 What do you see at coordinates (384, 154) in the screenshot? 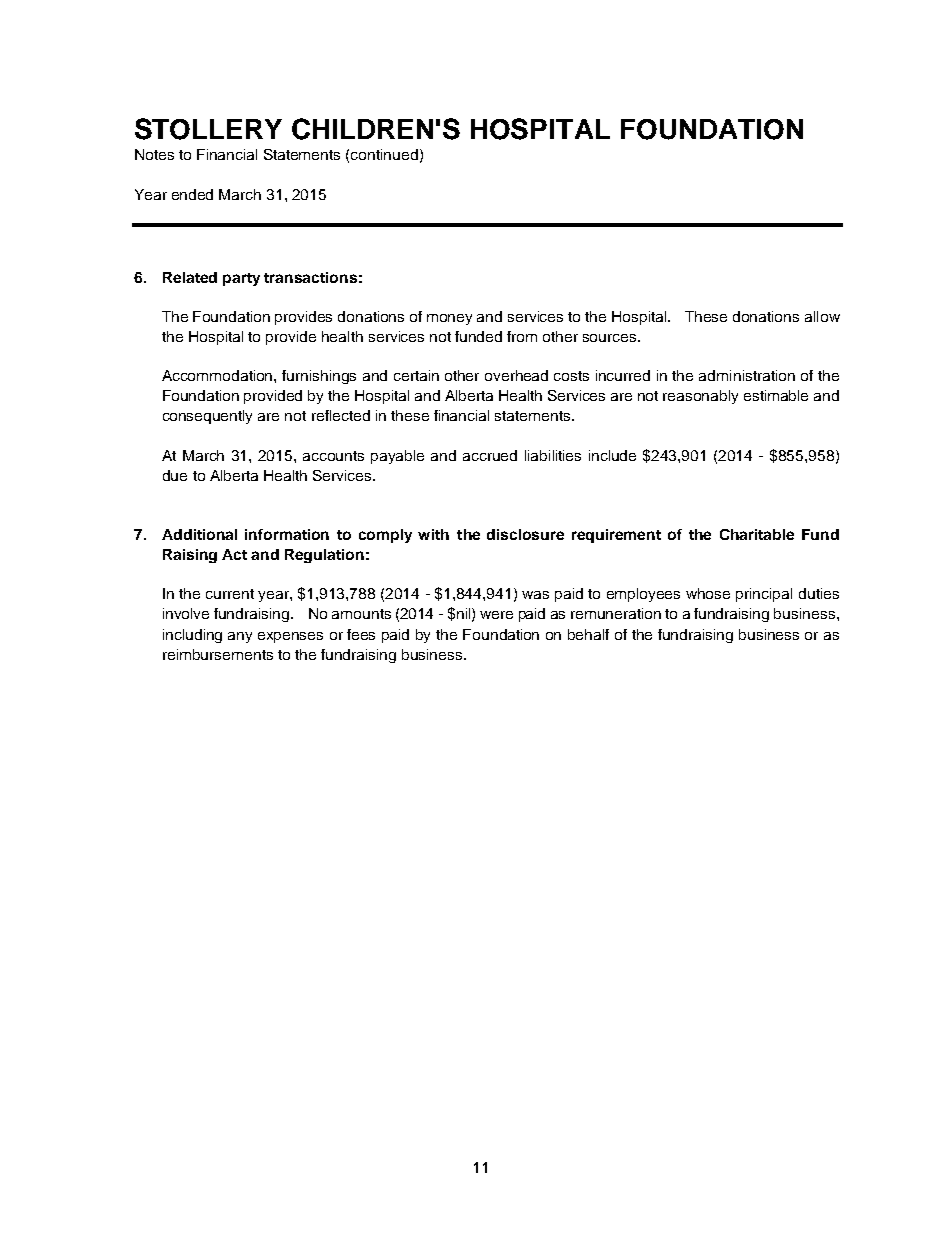
I see `continued` at bounding box center [384, 154].
